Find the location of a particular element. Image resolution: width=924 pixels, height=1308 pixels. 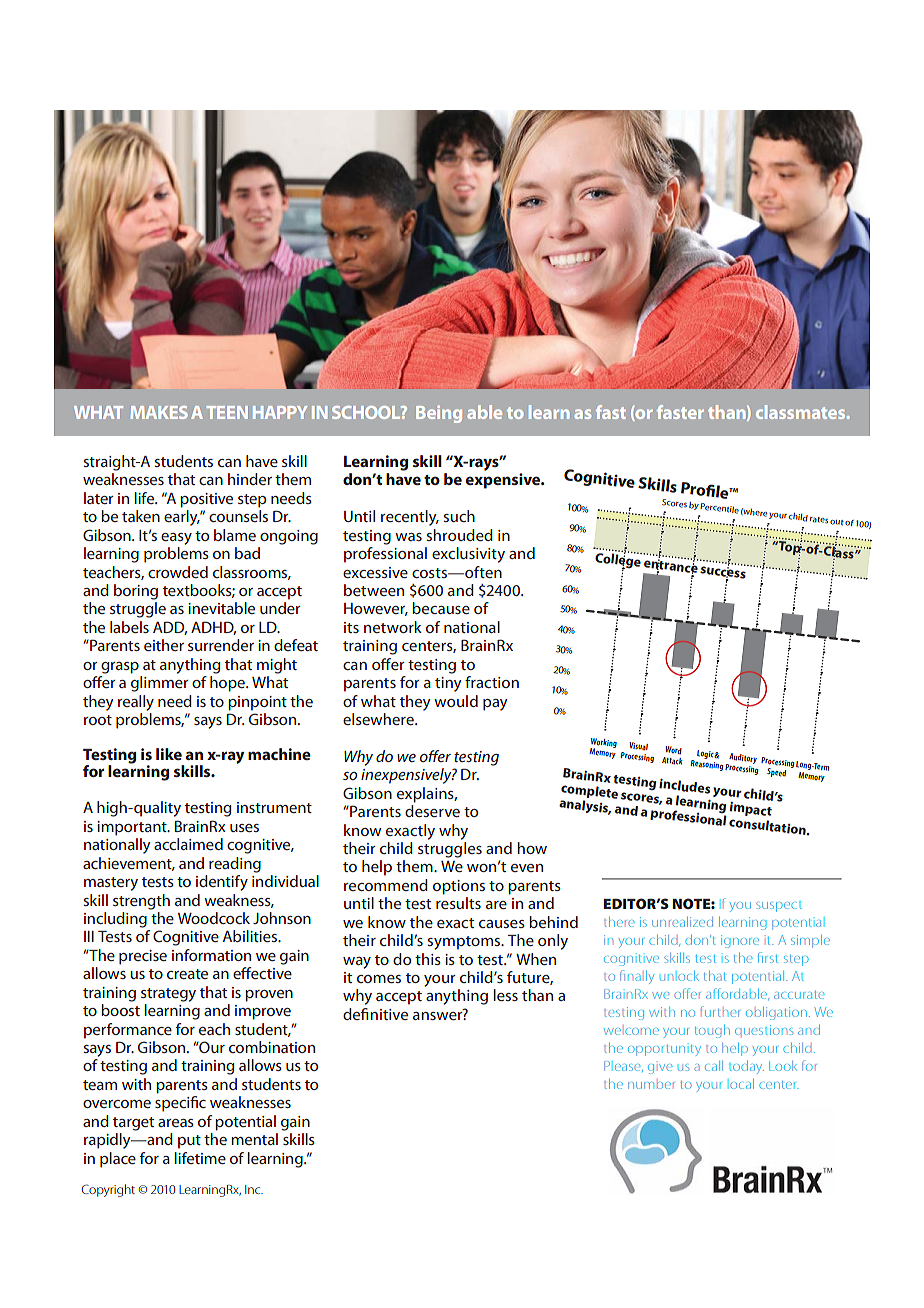

MAKES is located at coordinates (159, 412).
